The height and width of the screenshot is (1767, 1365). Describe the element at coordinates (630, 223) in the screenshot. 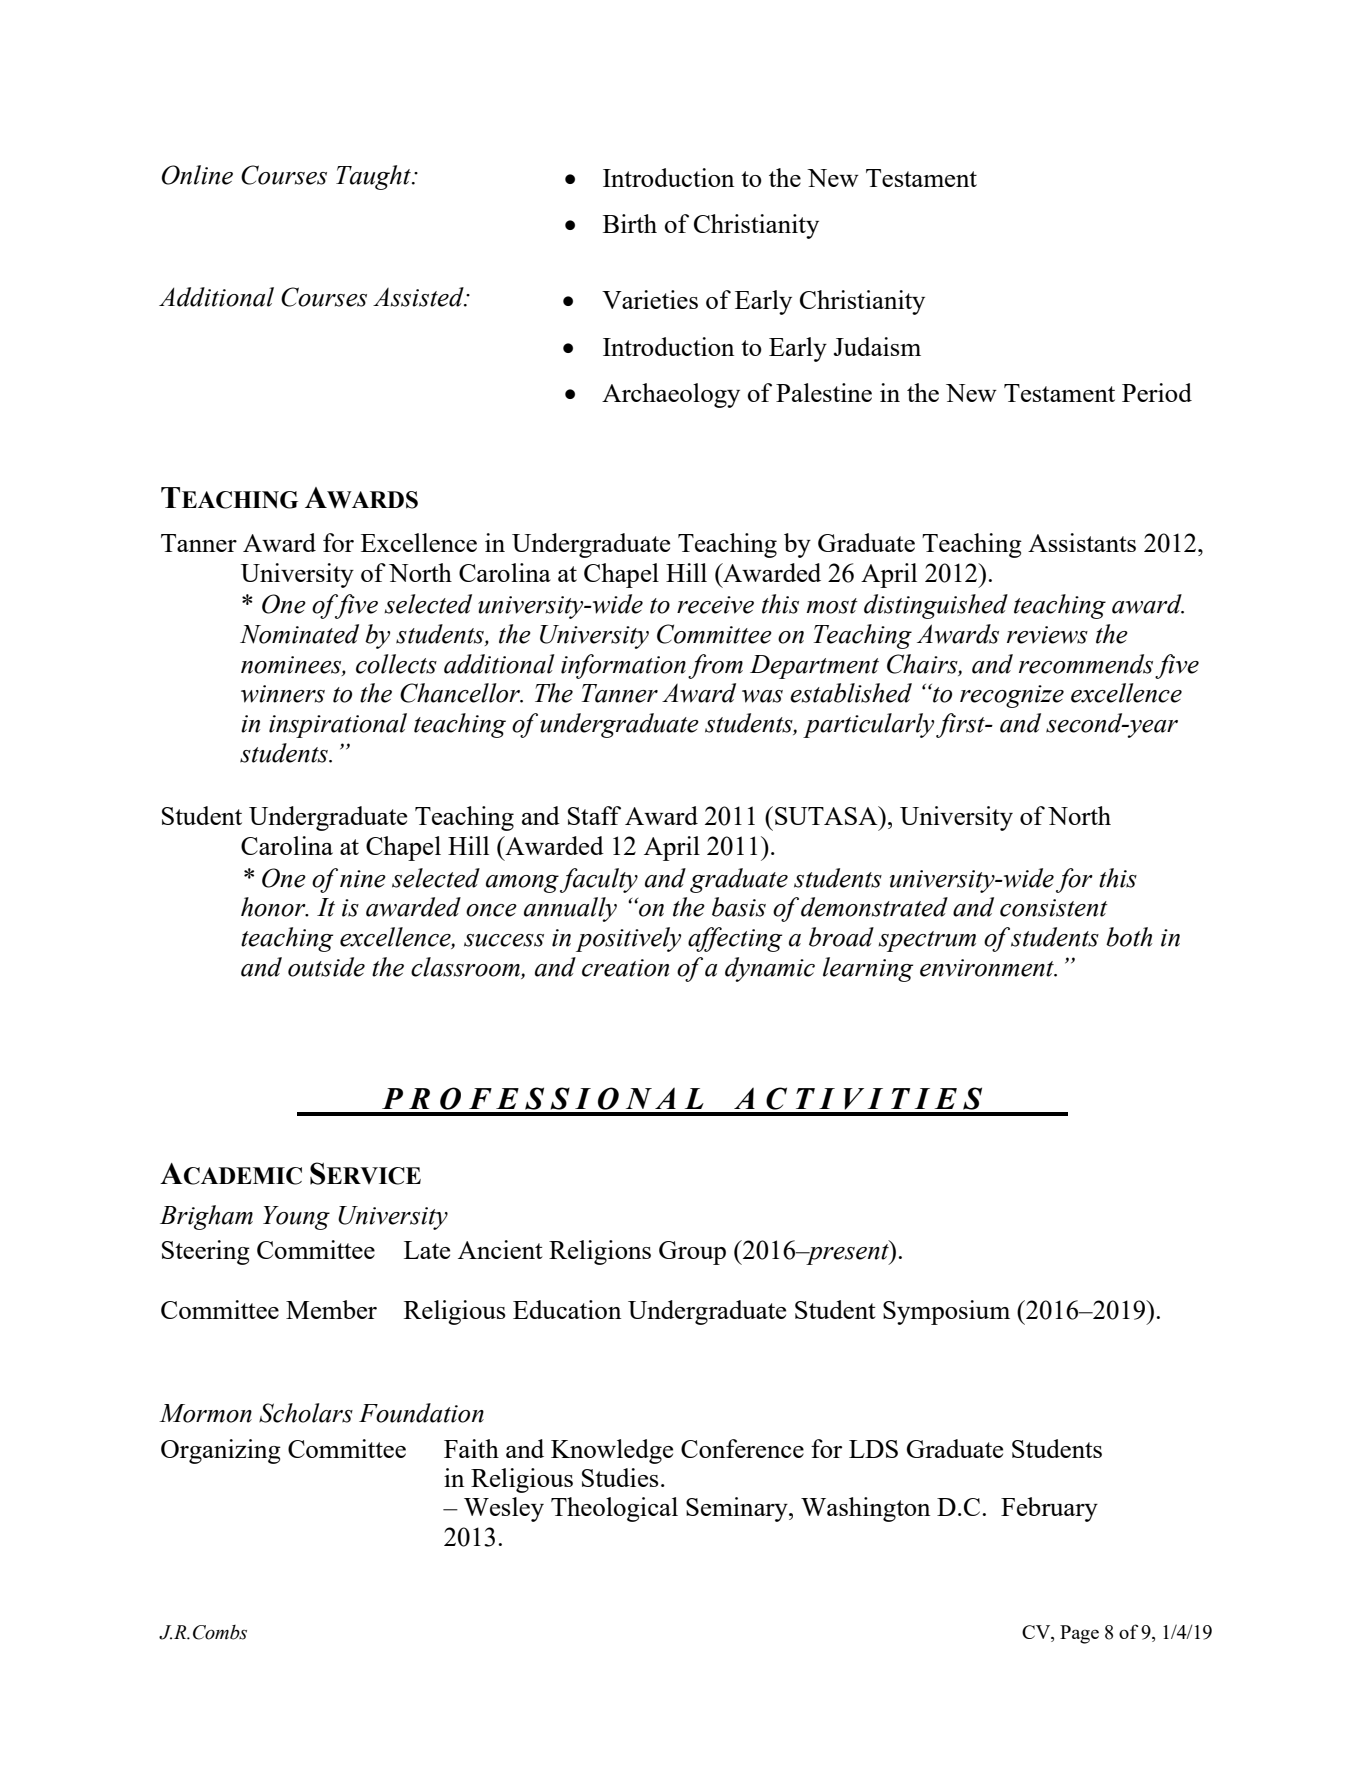

I see `Birth` at that location.
